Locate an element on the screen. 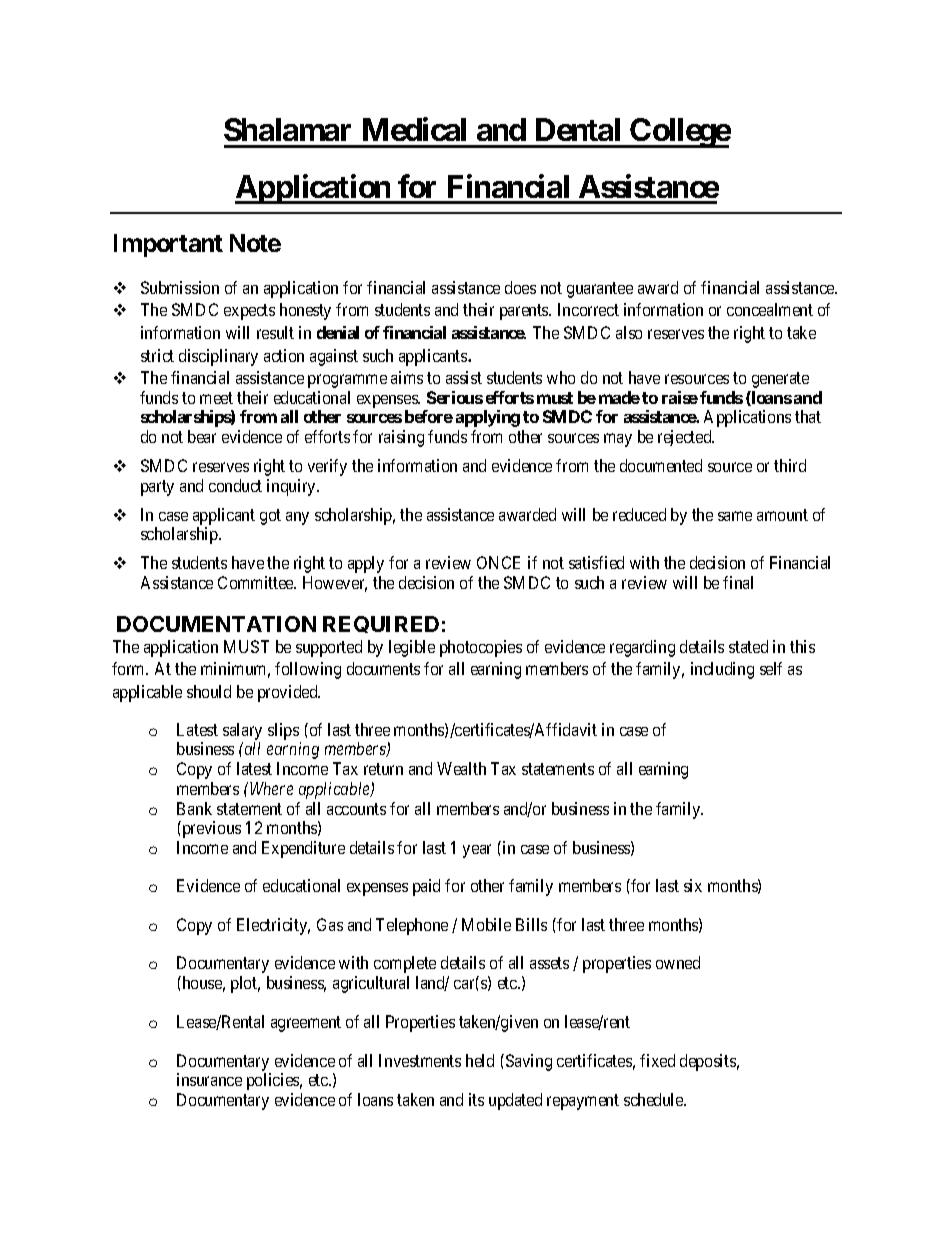  previous is located at coordinates (210, 829).
